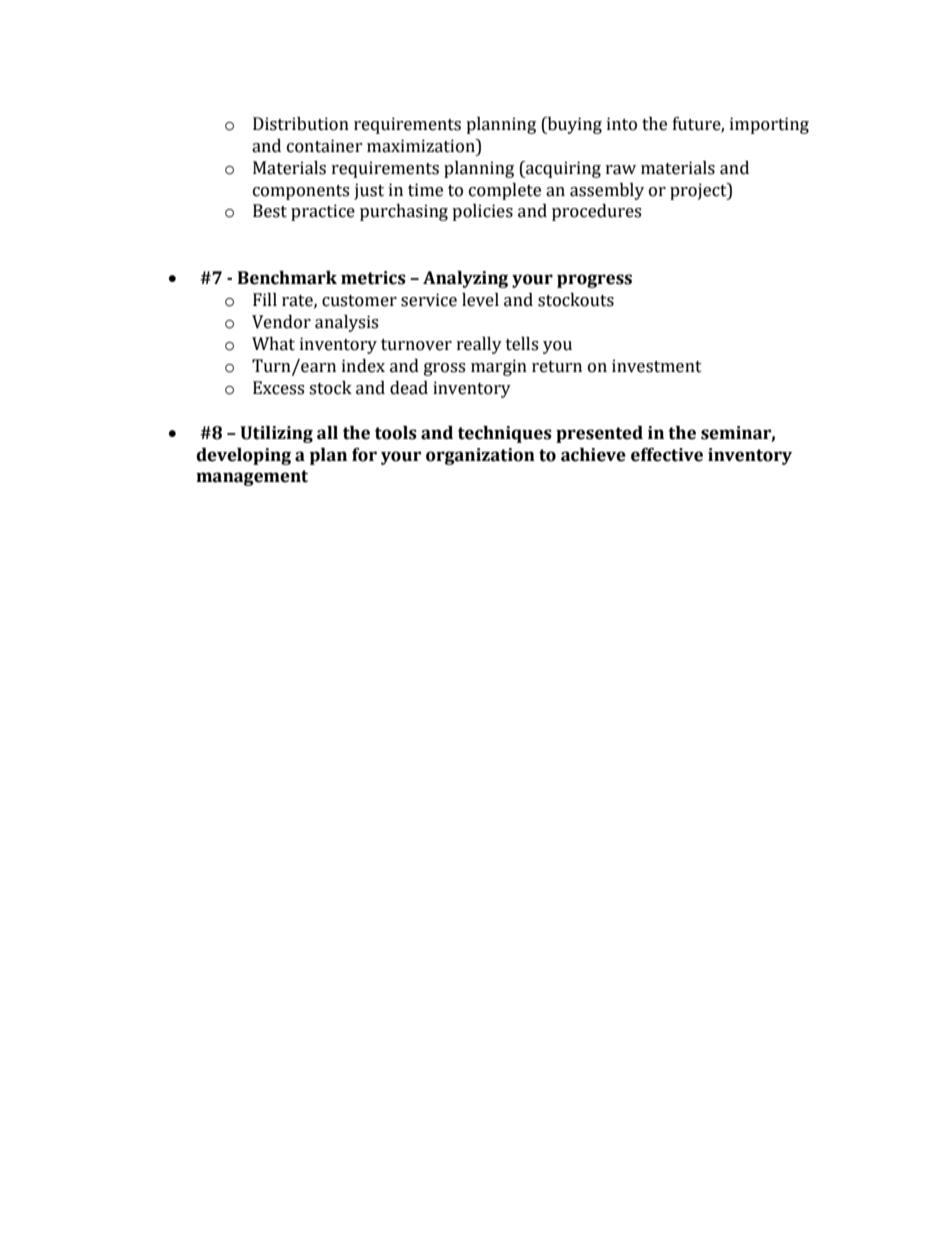 The height and width of the image is (1233, 952). What do you see at coordinates (480, 300) in the image?
I see `level` at bounding box center [480, 300].
